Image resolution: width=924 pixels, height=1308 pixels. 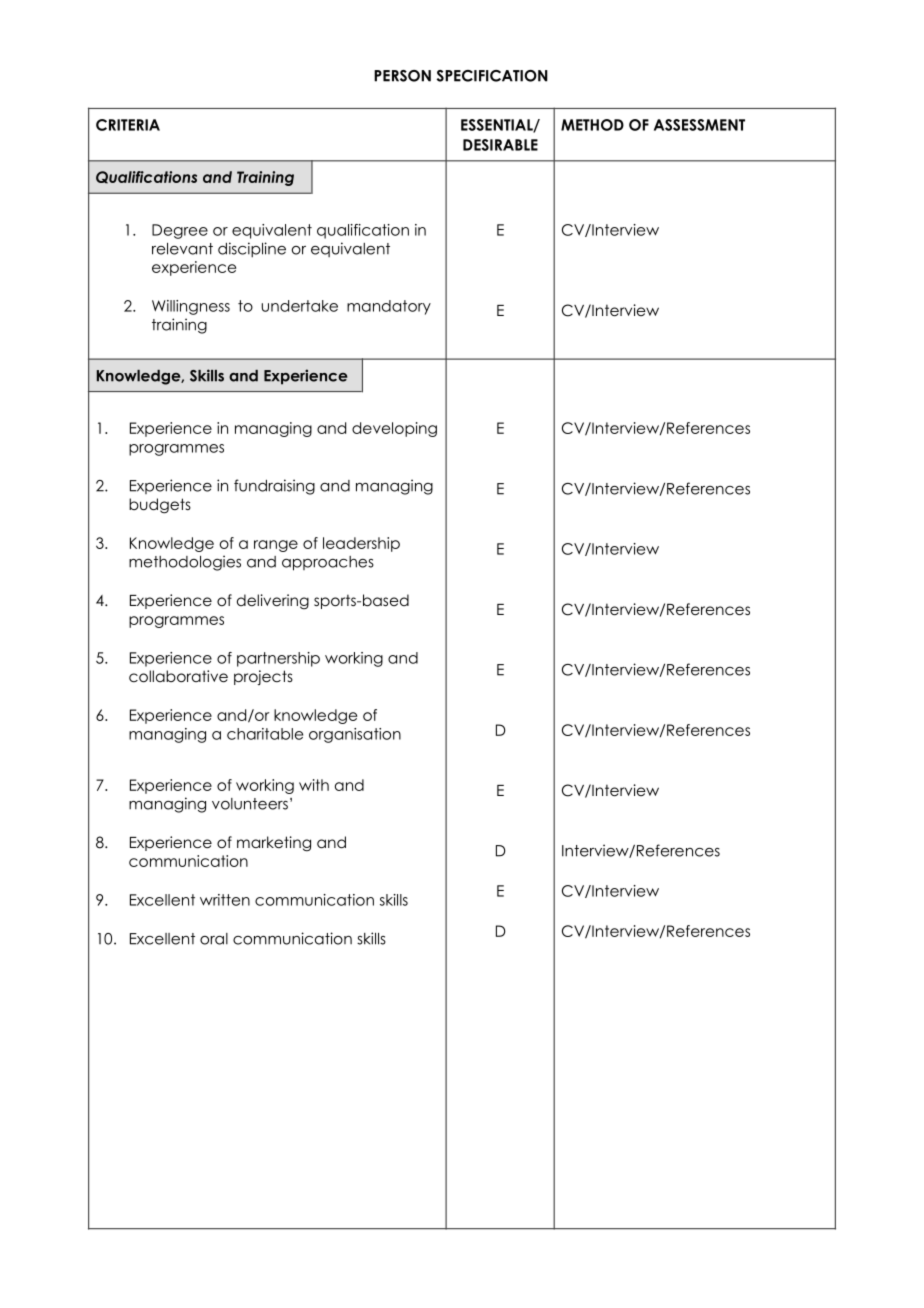 I want to click on charitable, so click(x=265, y=734).
